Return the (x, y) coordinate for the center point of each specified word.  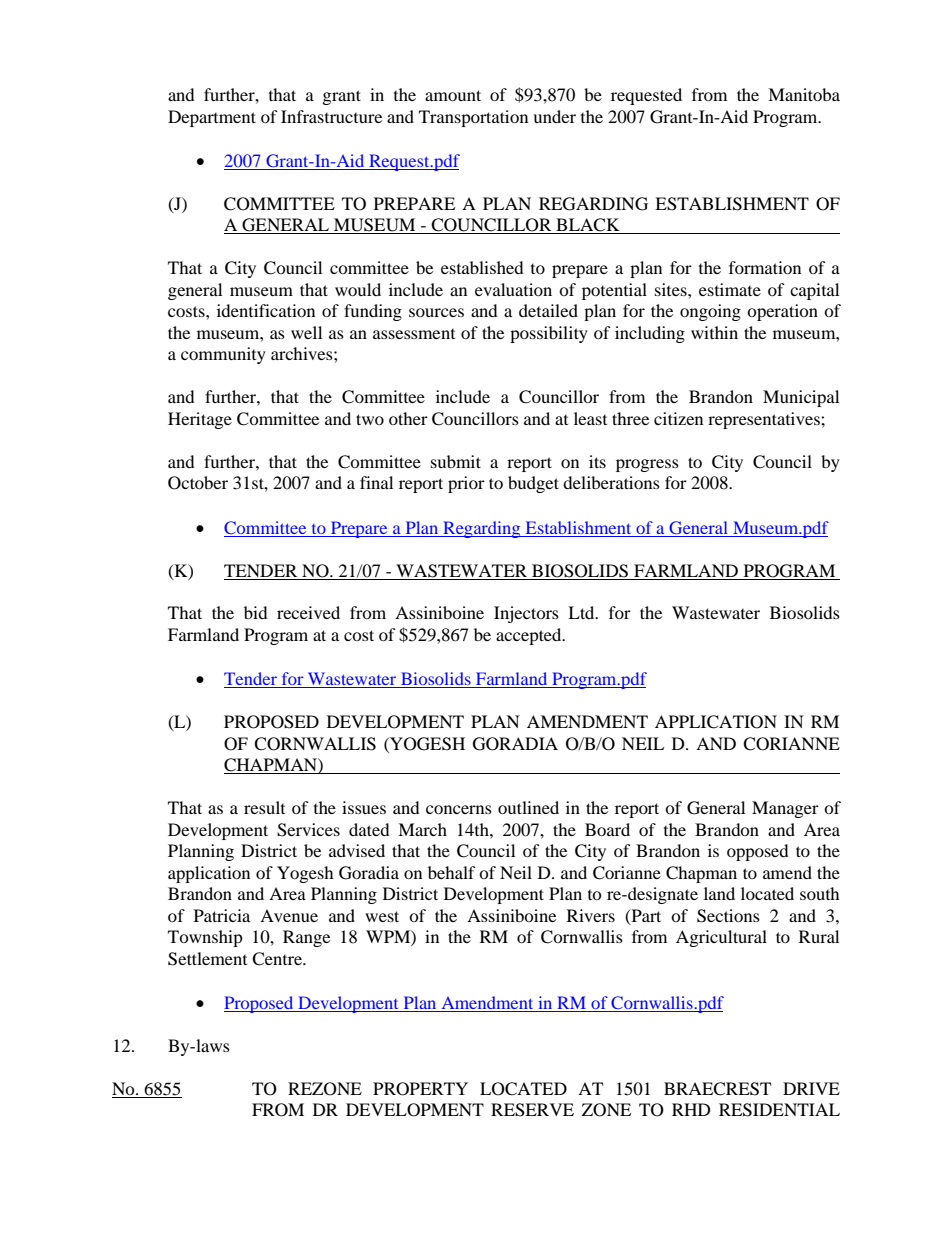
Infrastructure (331, 116)
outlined (528, 807)
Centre (278, 959)
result (264, 807)
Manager (785, 809)
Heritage (200, 420)
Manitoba (804, 94)
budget (533, 484)
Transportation (473, 118)
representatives (765, 420)
